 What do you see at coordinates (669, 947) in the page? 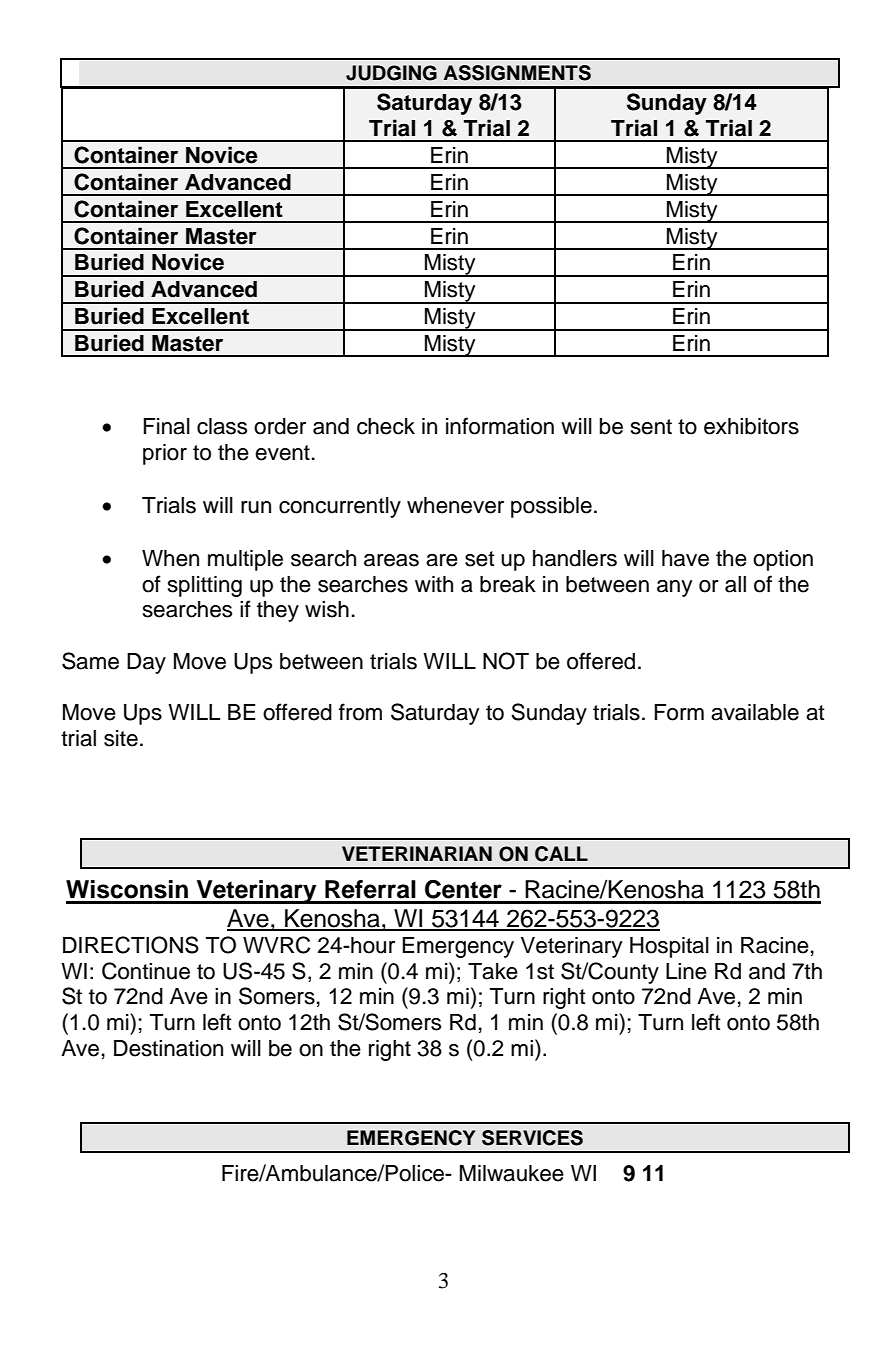
I see `Hospital` at bounding box center [669, 947].
